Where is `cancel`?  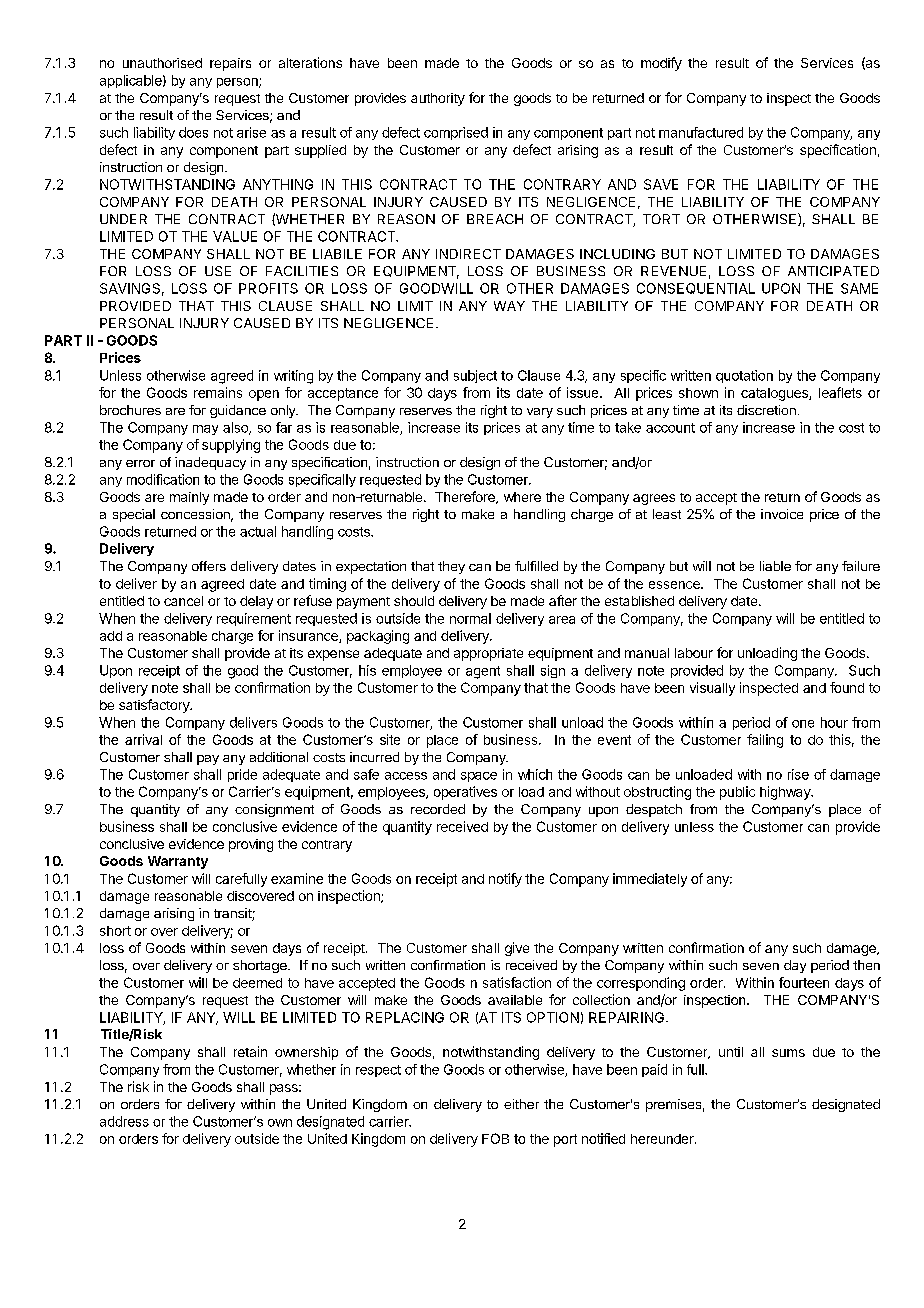 cancel is located at coordinates (183, 601).
